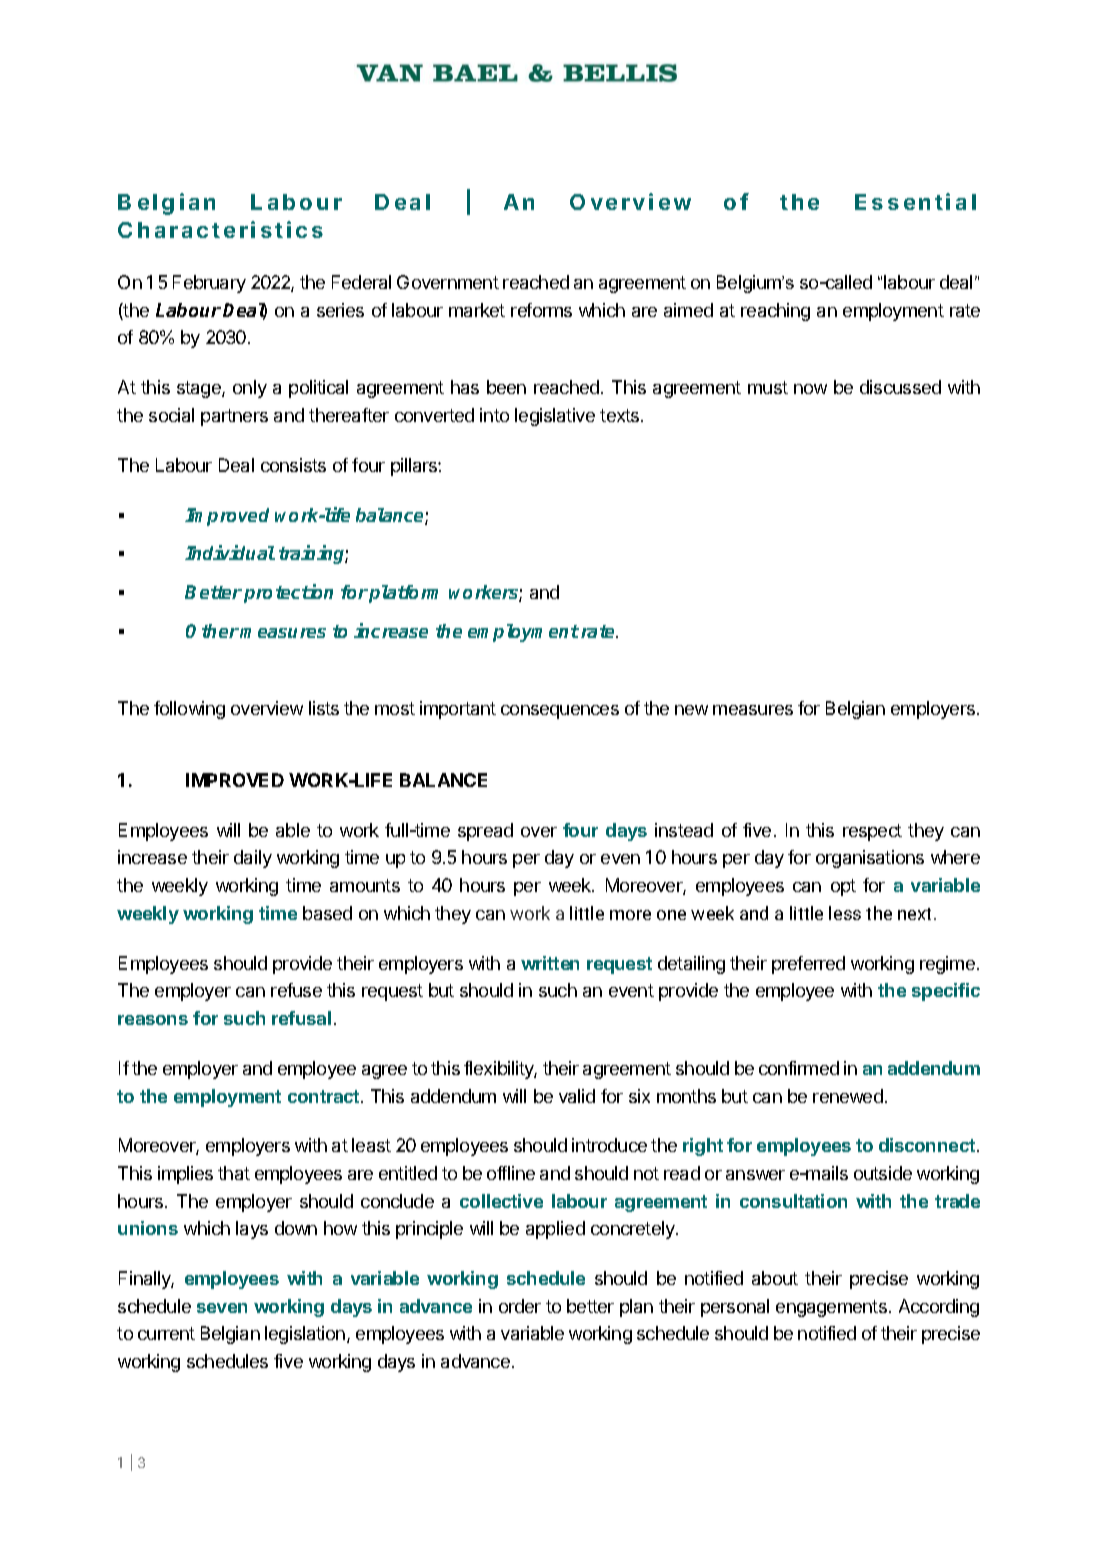 Image resolution: width=1098 pixels, height=1553 pixels. What do you see at coordinates (541, 310) in the page?
I see `reforms` at bounding box center [541, 310].
